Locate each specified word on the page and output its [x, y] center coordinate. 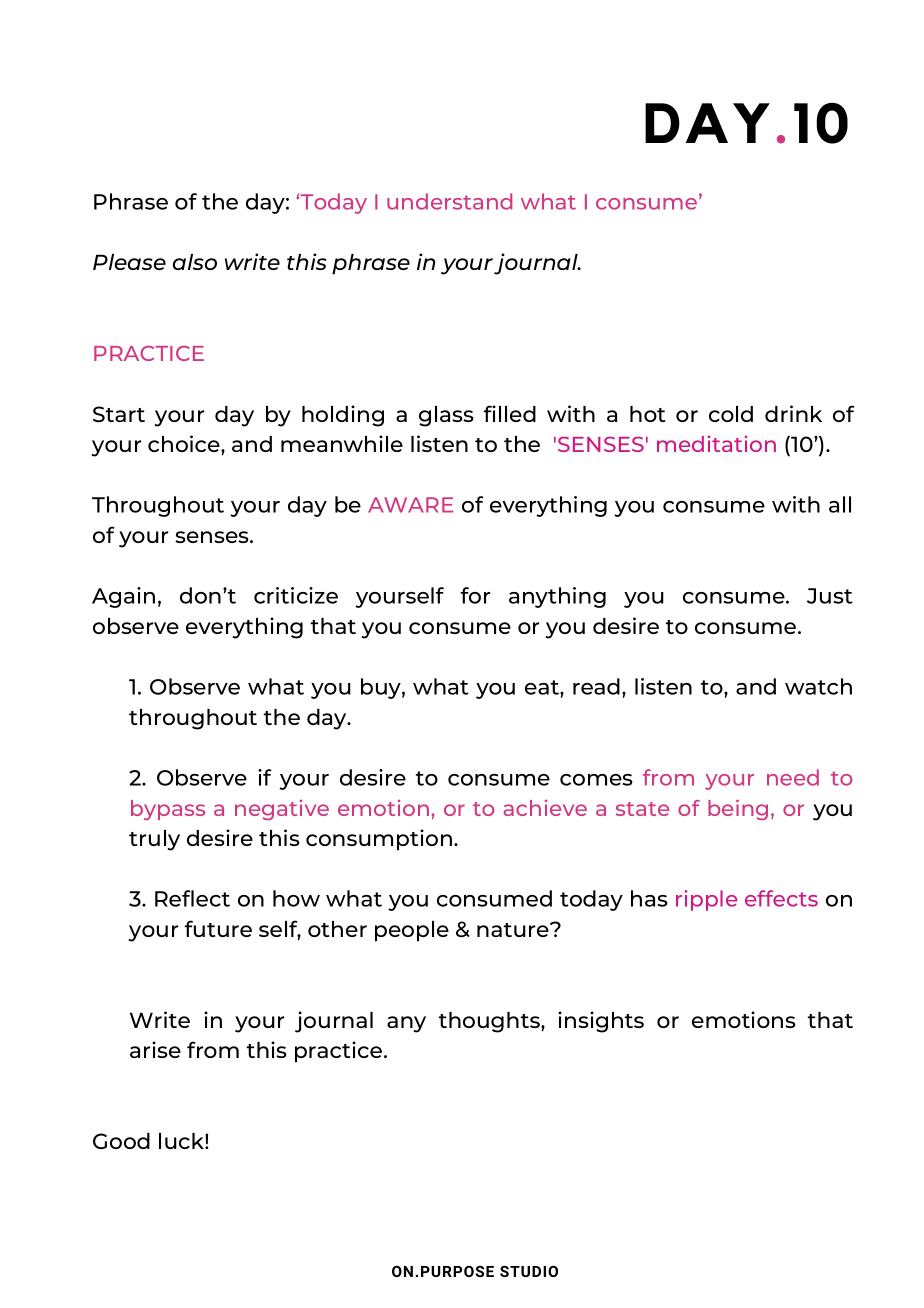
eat [543, 687]
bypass [168, 810]
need [793, 777]
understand [449, 201]
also [195, 262]
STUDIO [529, 1271]
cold [731, 414]
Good [121, 1141]
